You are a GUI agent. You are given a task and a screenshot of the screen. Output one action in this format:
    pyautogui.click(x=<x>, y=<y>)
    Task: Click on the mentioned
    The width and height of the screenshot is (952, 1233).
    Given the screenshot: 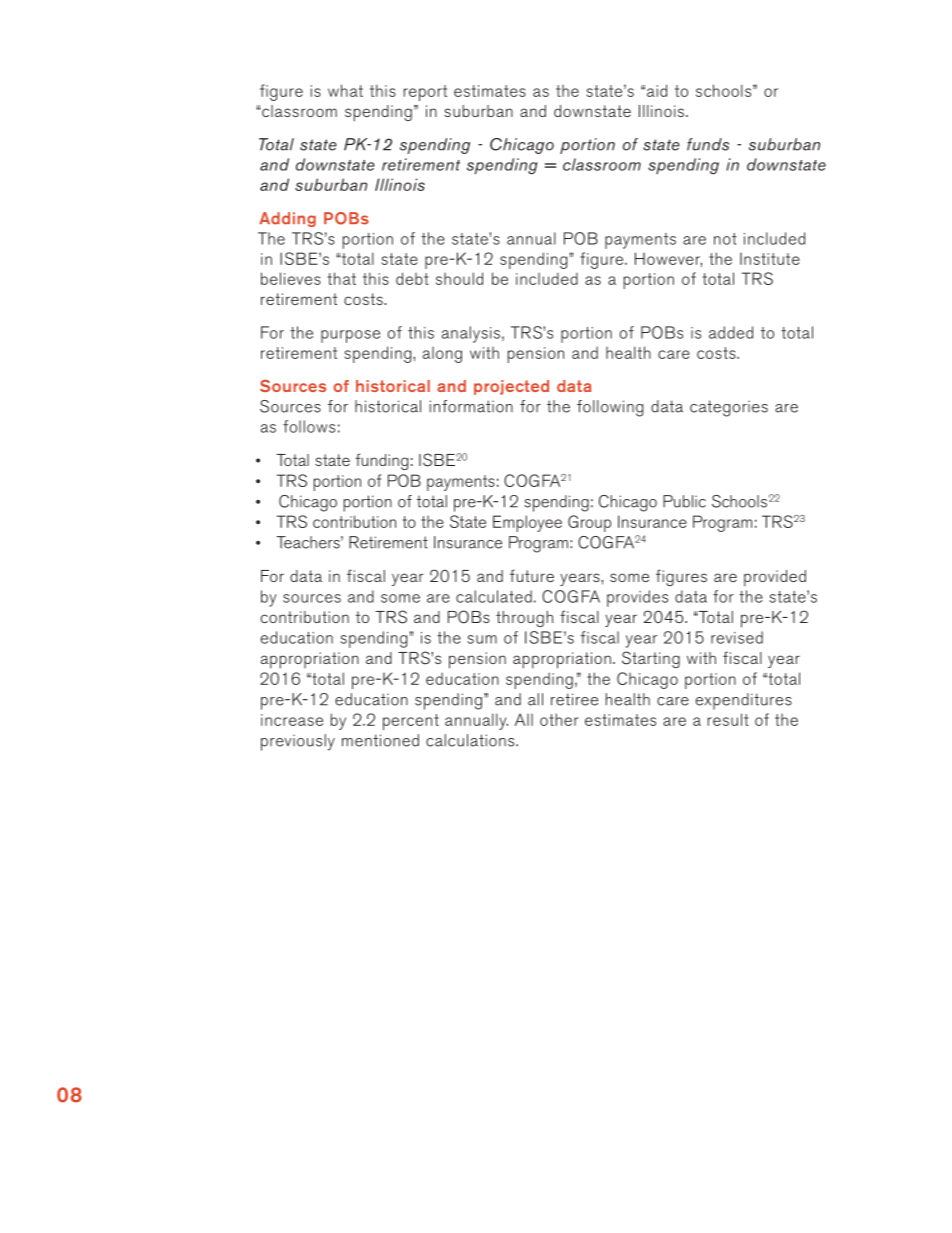 What is the action you would take?
    pyautogui.click(x=380, y=740)
